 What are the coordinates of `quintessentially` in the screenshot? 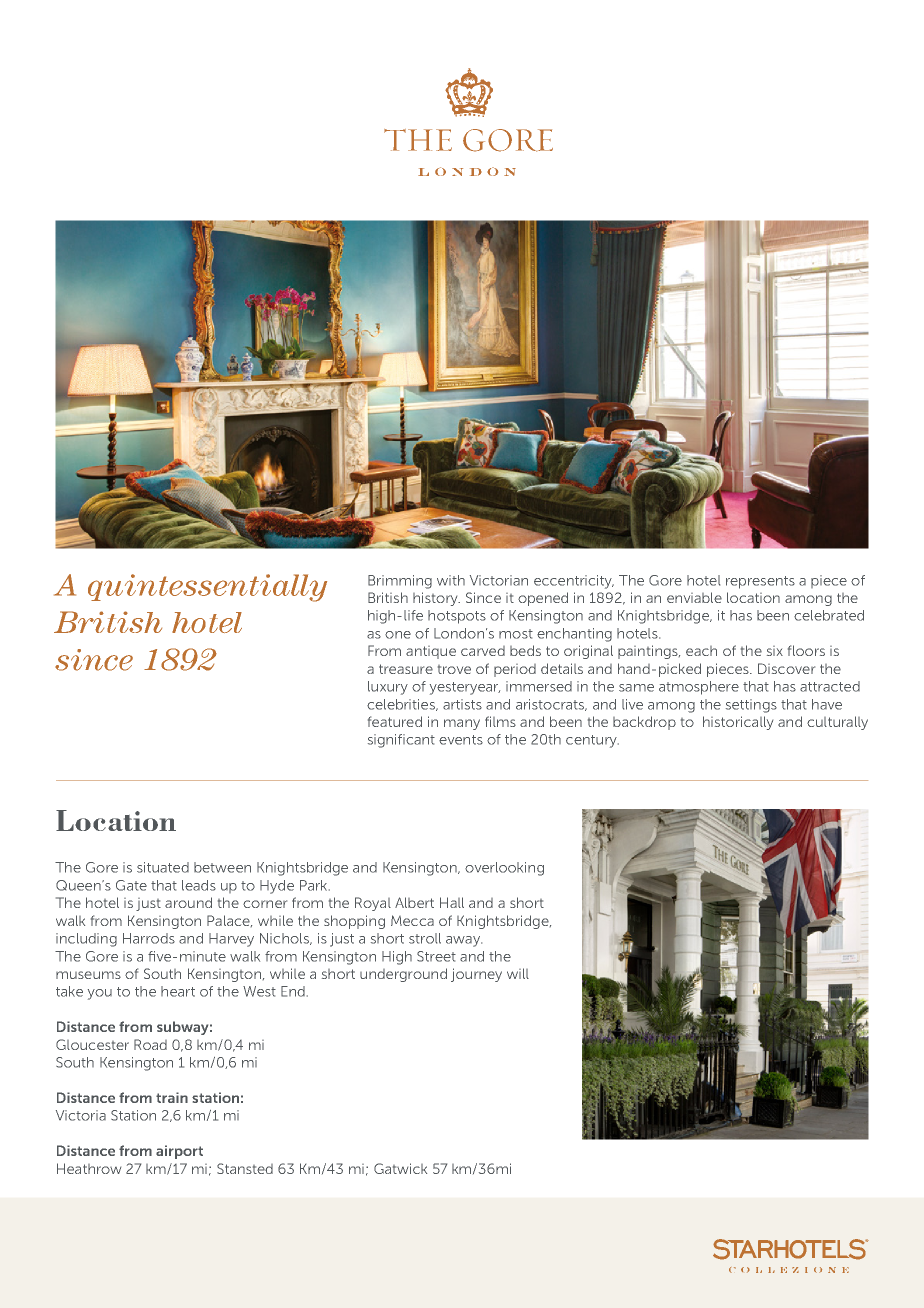 It's located at (207, 588).
